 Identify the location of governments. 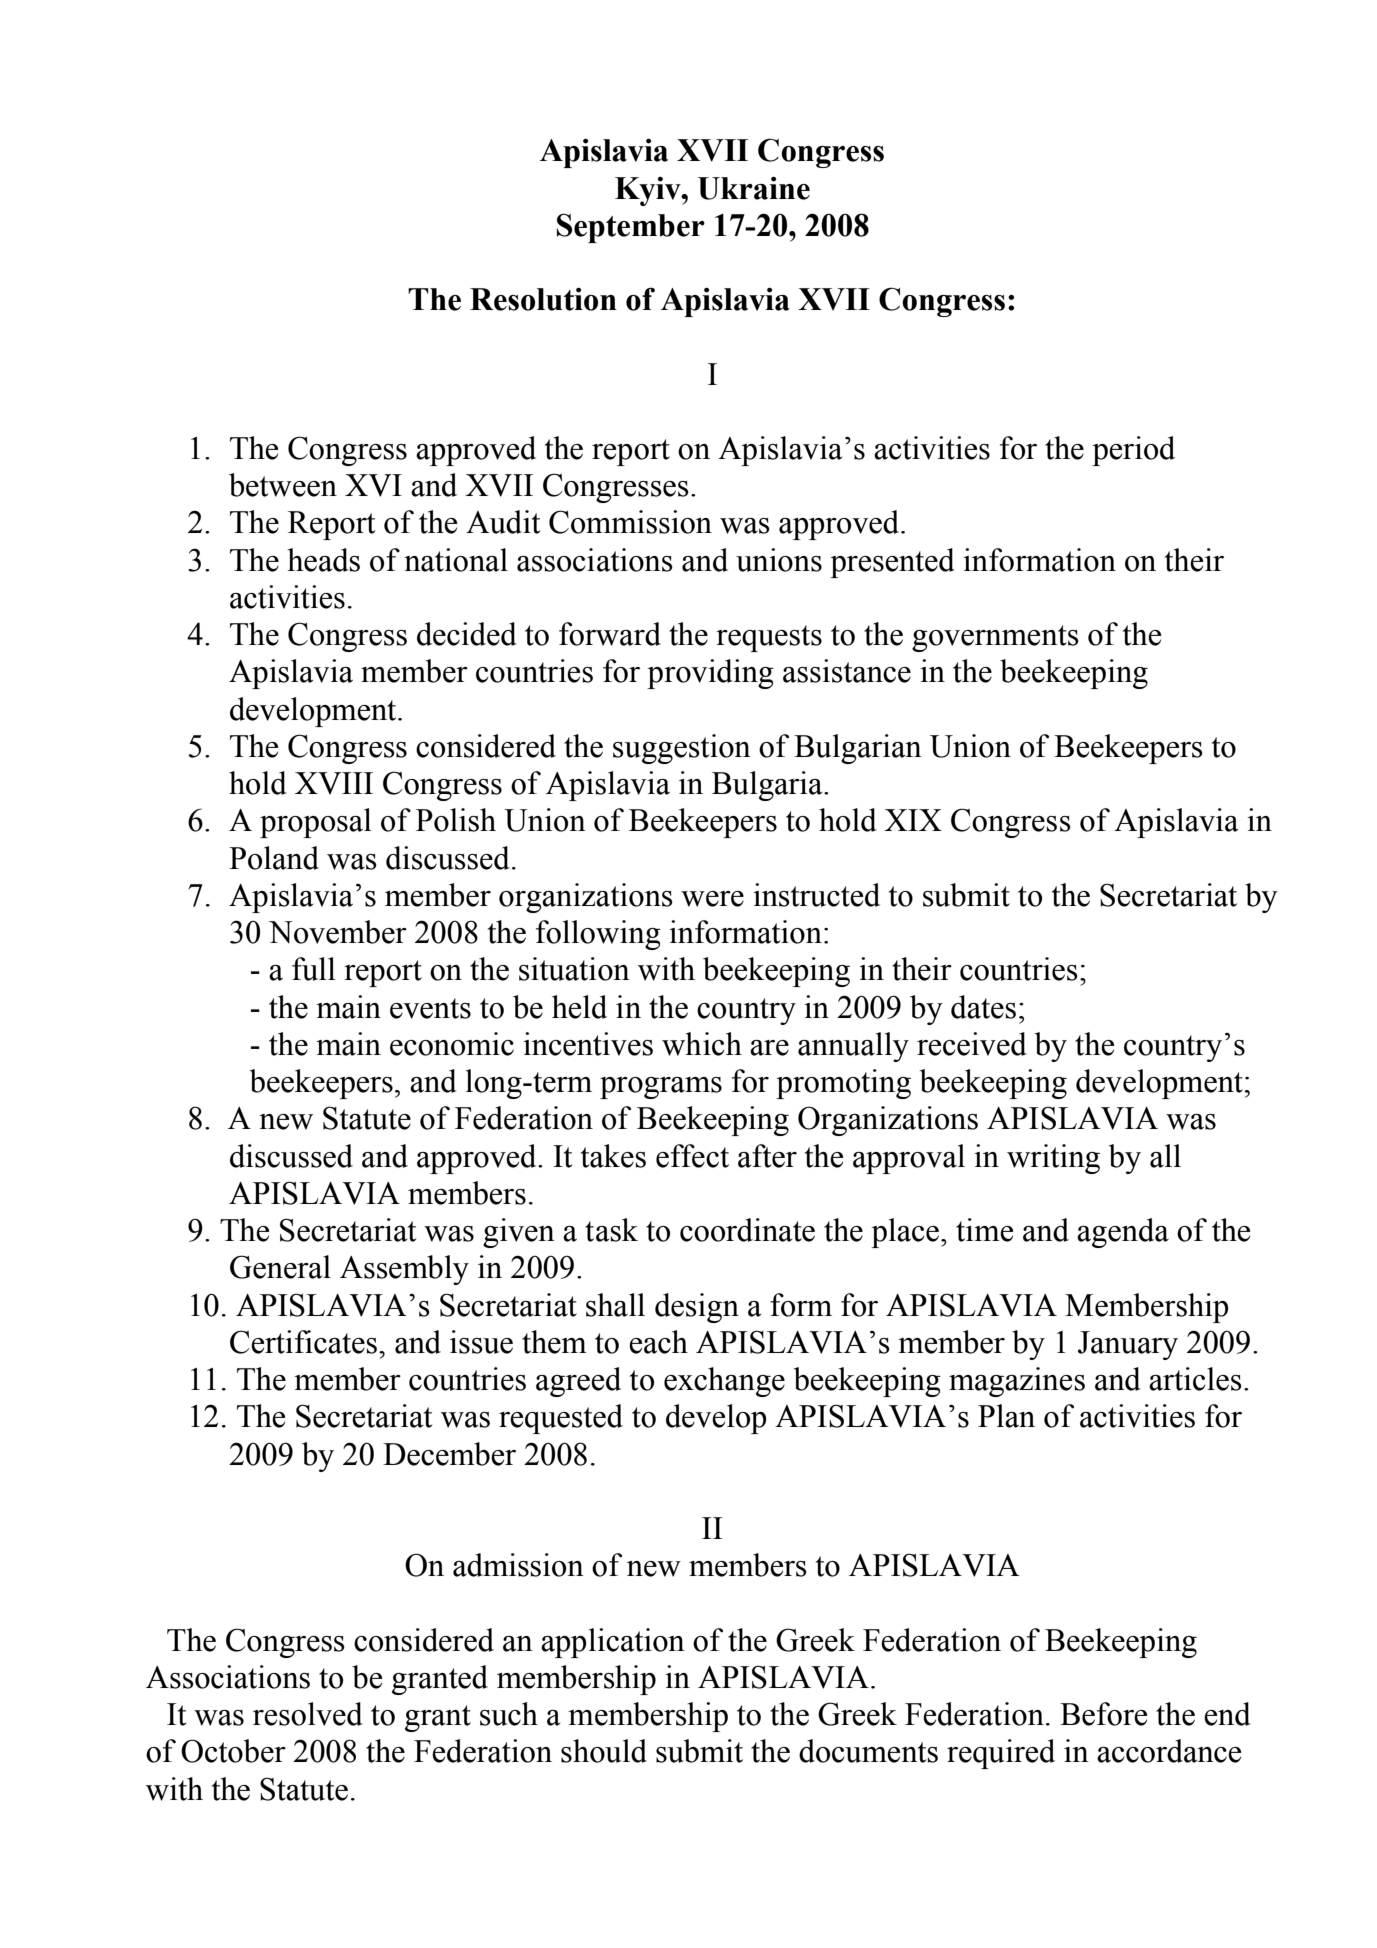
(995, 638).
